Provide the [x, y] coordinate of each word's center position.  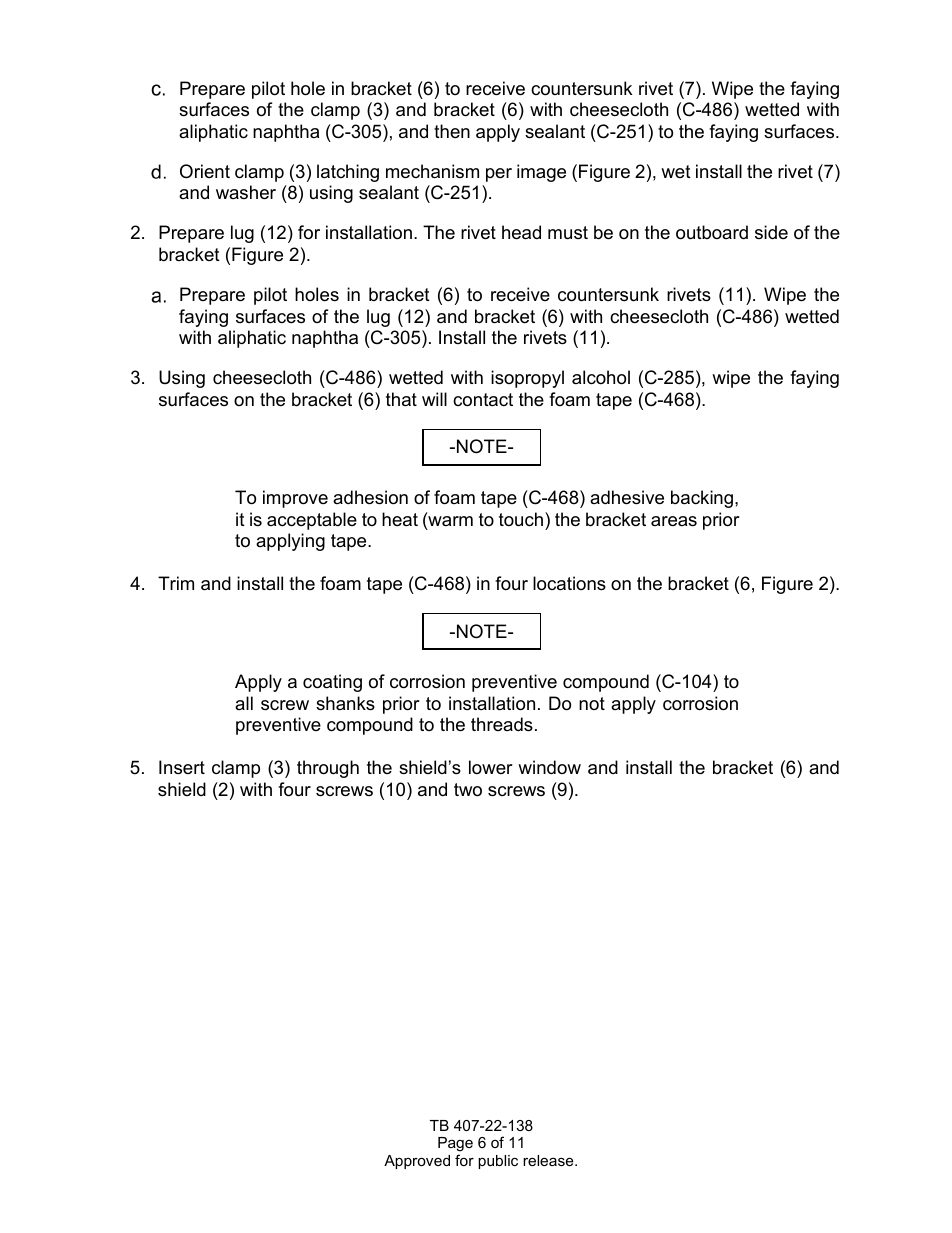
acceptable [312, 521]
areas [674, 521]
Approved [417, 1162]
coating [332, 683]
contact [483, 400]
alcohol [601, 377]
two [468, 790]
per [499, 175]
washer [246, 192]
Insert [182, 767]
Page [455, 1146]
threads [502, 724]
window [549, 767]
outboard [712, 232]
